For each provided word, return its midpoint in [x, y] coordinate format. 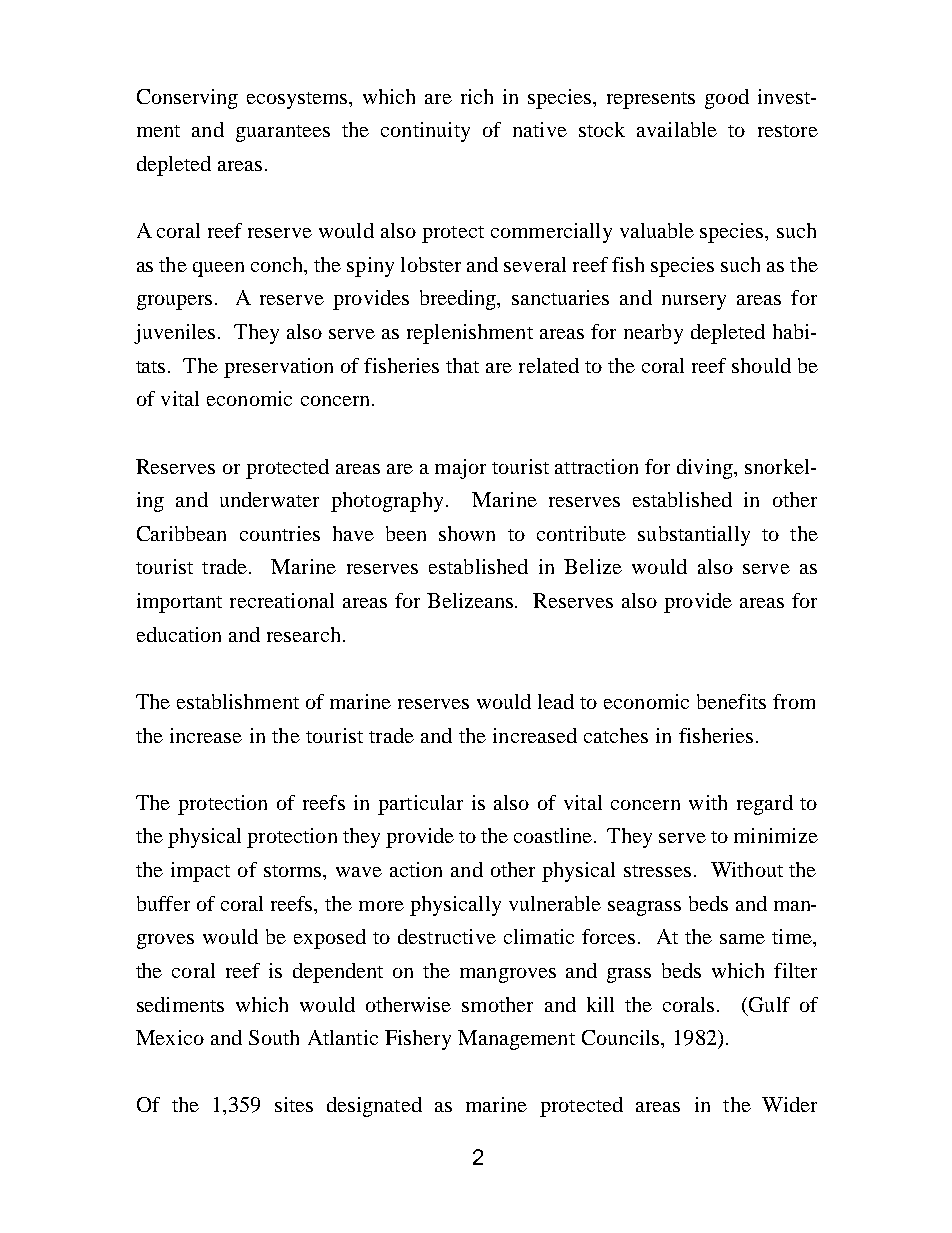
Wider [789, 1104]
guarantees [283, 133]
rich [477, 96]
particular [420, 805]
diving [706, 469]
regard [765, 805]
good [727, 99]
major [460, 469]
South [274, 1037]
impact [200, 872]
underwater [269, 499]
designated [374, 1107]
